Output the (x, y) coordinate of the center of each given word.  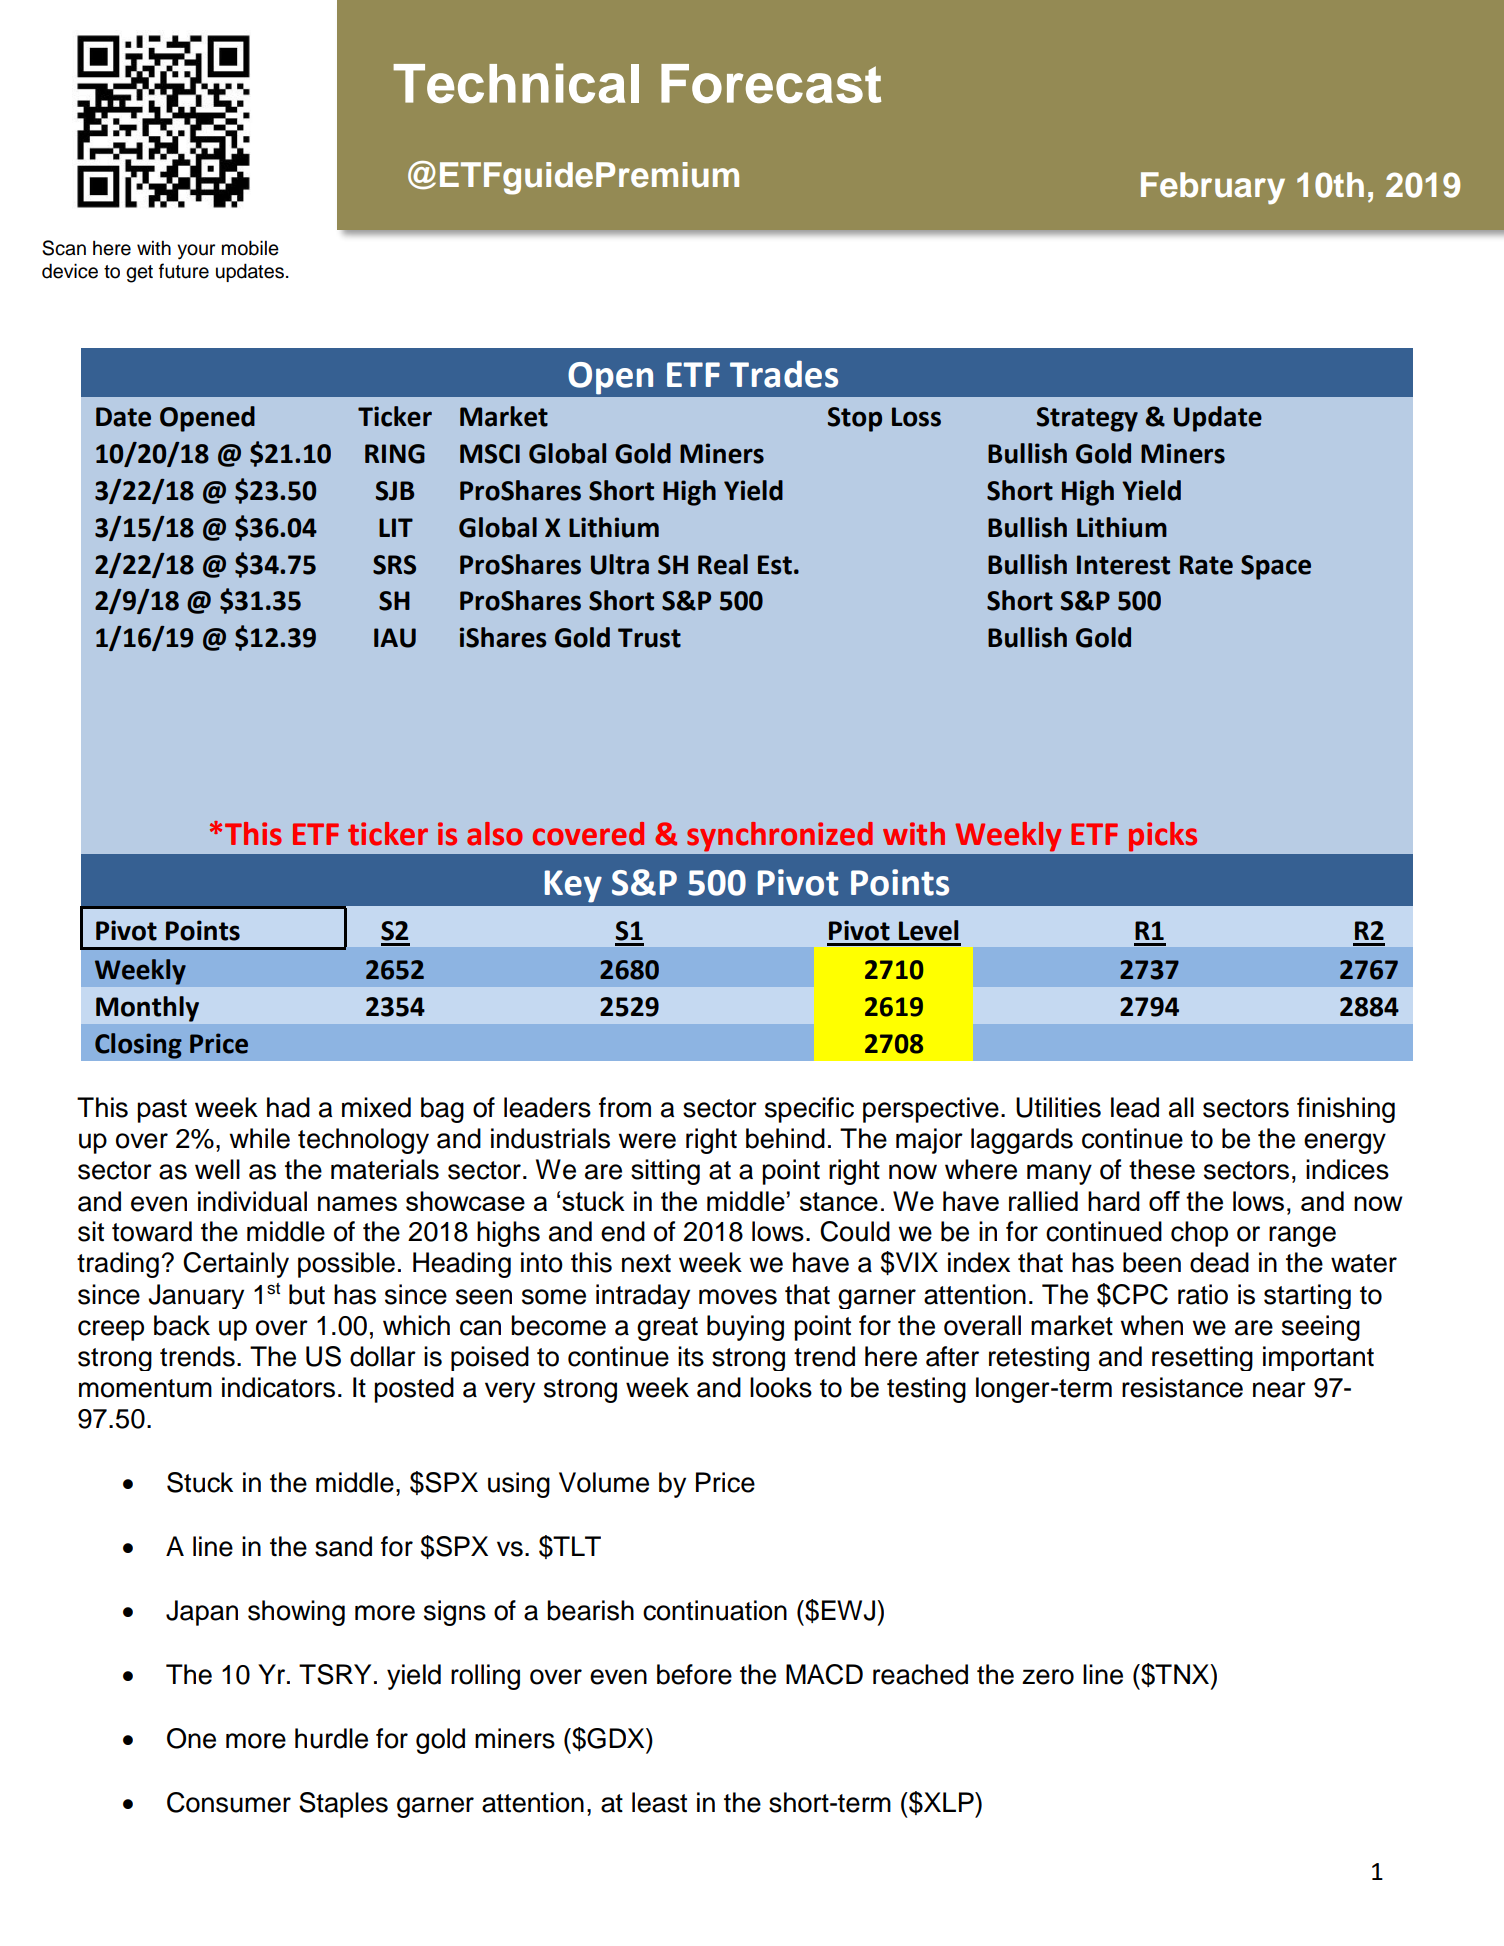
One (191, 1738)
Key (573, 886)
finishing (1346, 1110)
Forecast (771, 83)
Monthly (147, 1009)
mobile (250, 248)
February (1213, 188)
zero (1048, 1677)
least (659, 1802)
